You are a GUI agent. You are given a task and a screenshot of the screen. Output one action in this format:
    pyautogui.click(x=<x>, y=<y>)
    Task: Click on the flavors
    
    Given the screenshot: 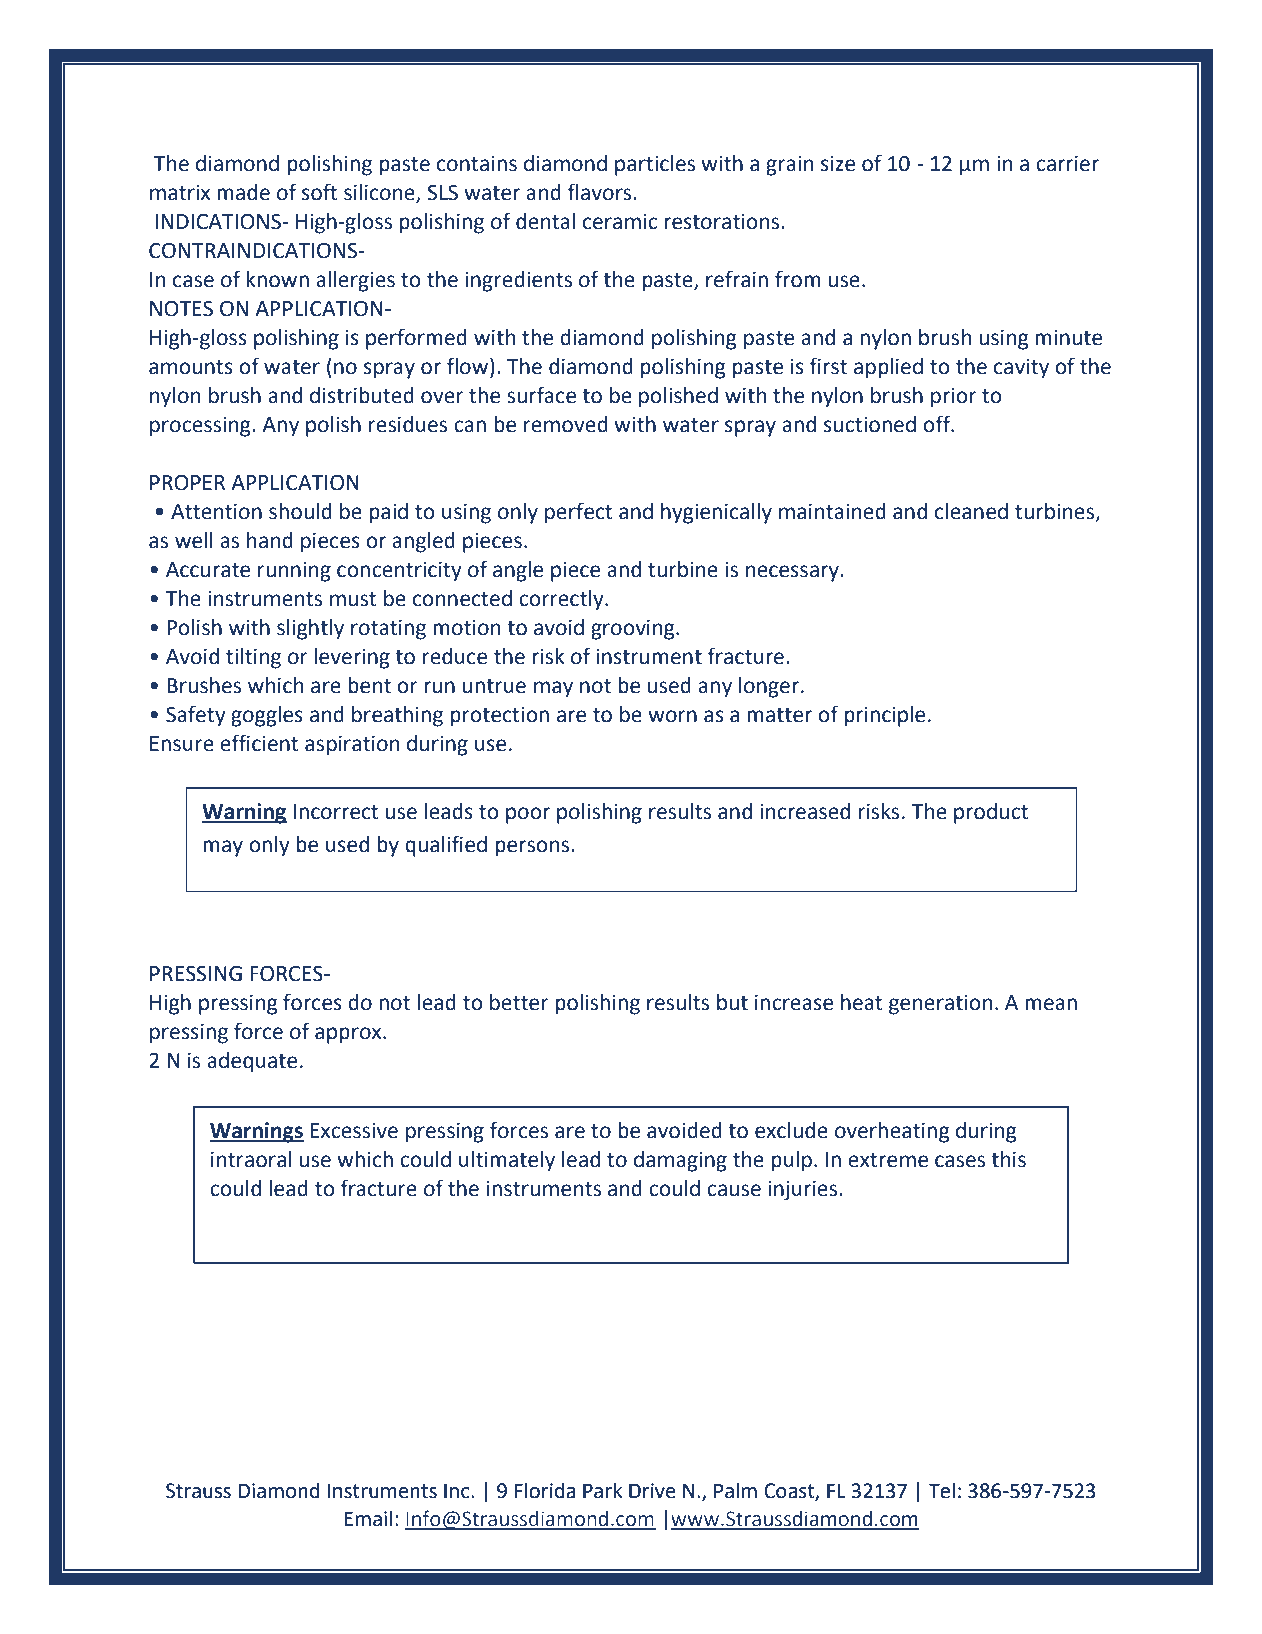 What is the action you would take?
    pyautogui.click(x=600, y=192)
